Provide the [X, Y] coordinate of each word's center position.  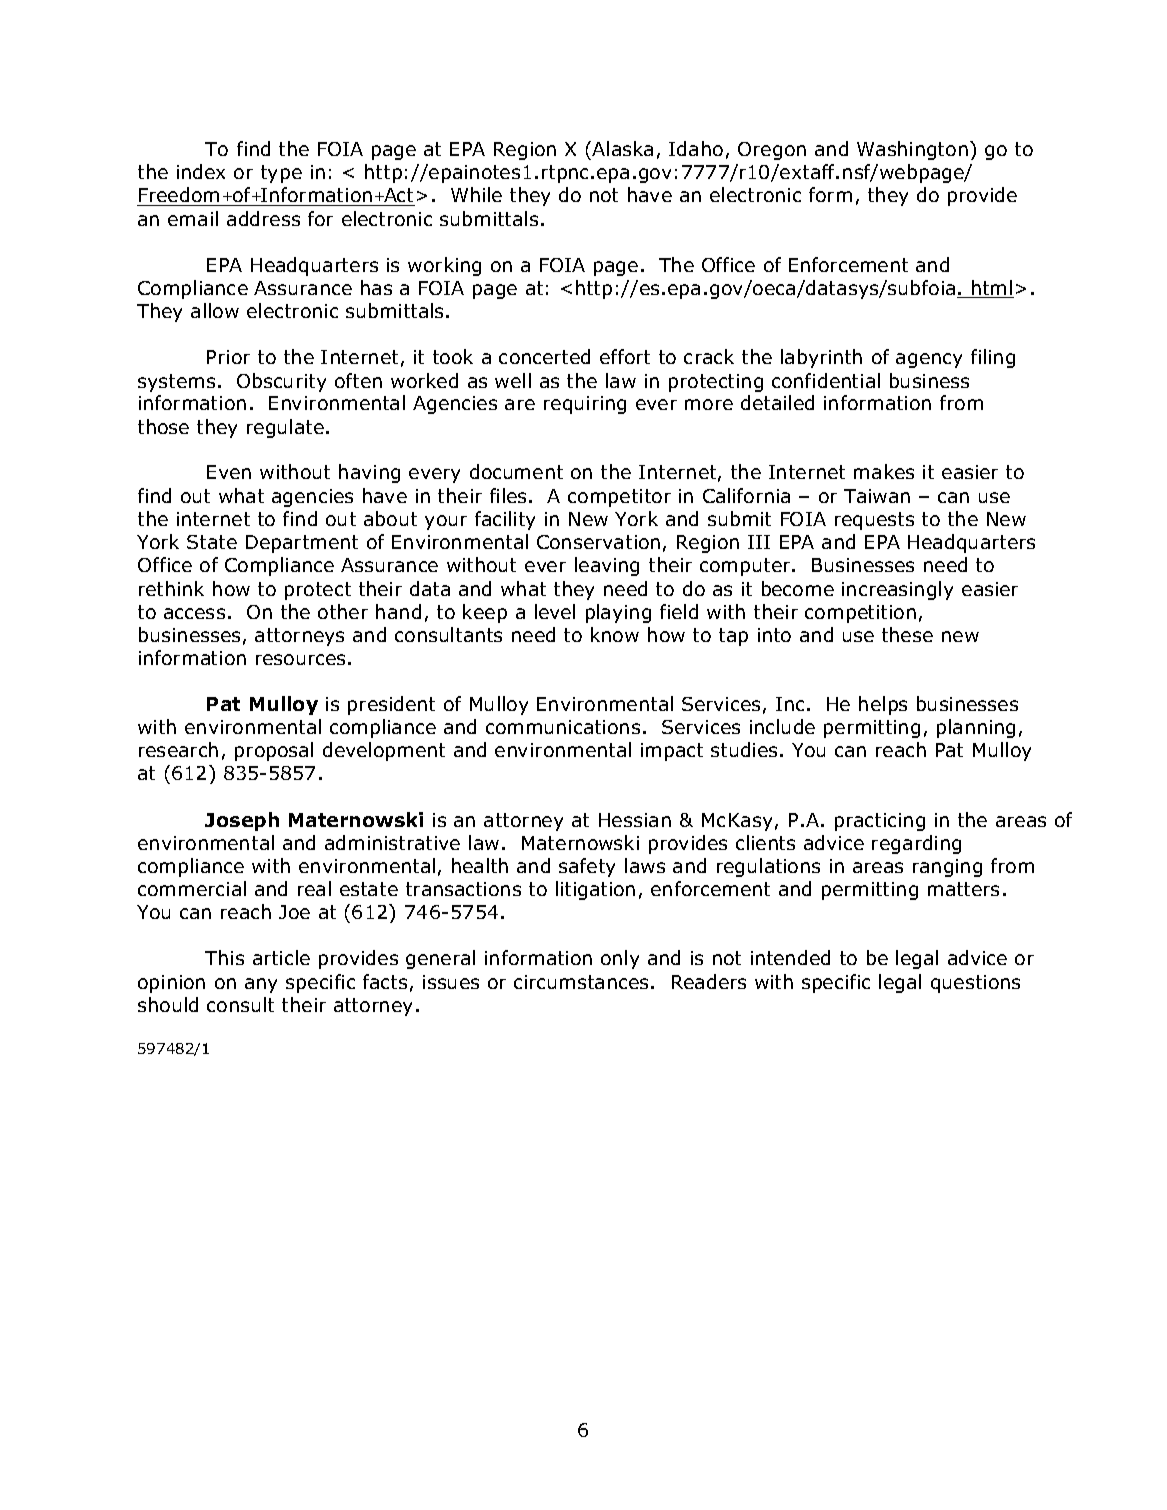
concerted [544, 356]
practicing [880, 822]
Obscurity [281, 382]
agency [929, 360]
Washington [912, 150]
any [261, 985]
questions [975, 984]
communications [563, 727]
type [281, 174]
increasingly [897, 590]
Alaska [621, 148]
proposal [274, 751]
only [620, 959]
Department [302, 544]
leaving [607, 566]
